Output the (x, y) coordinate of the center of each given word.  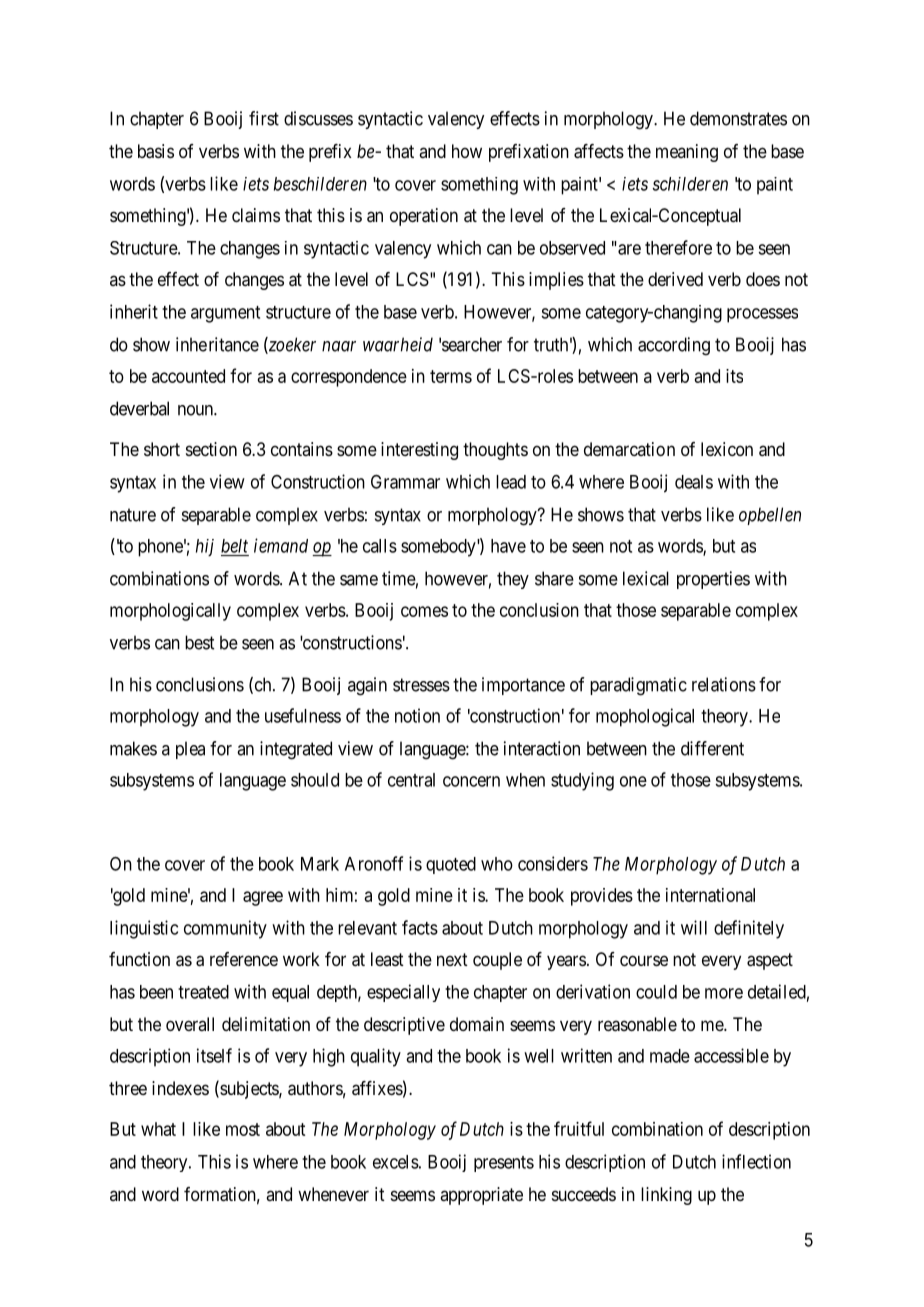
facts (420, 927)
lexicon (727, 449)
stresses (421, 685)
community (225, 929)
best (199, 642)
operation (424, 217)
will (694, 927)
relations (724, 684)
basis (156, 151)
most (243, 1129)
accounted (188, 376)
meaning (687, 153)
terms (451, 376)
